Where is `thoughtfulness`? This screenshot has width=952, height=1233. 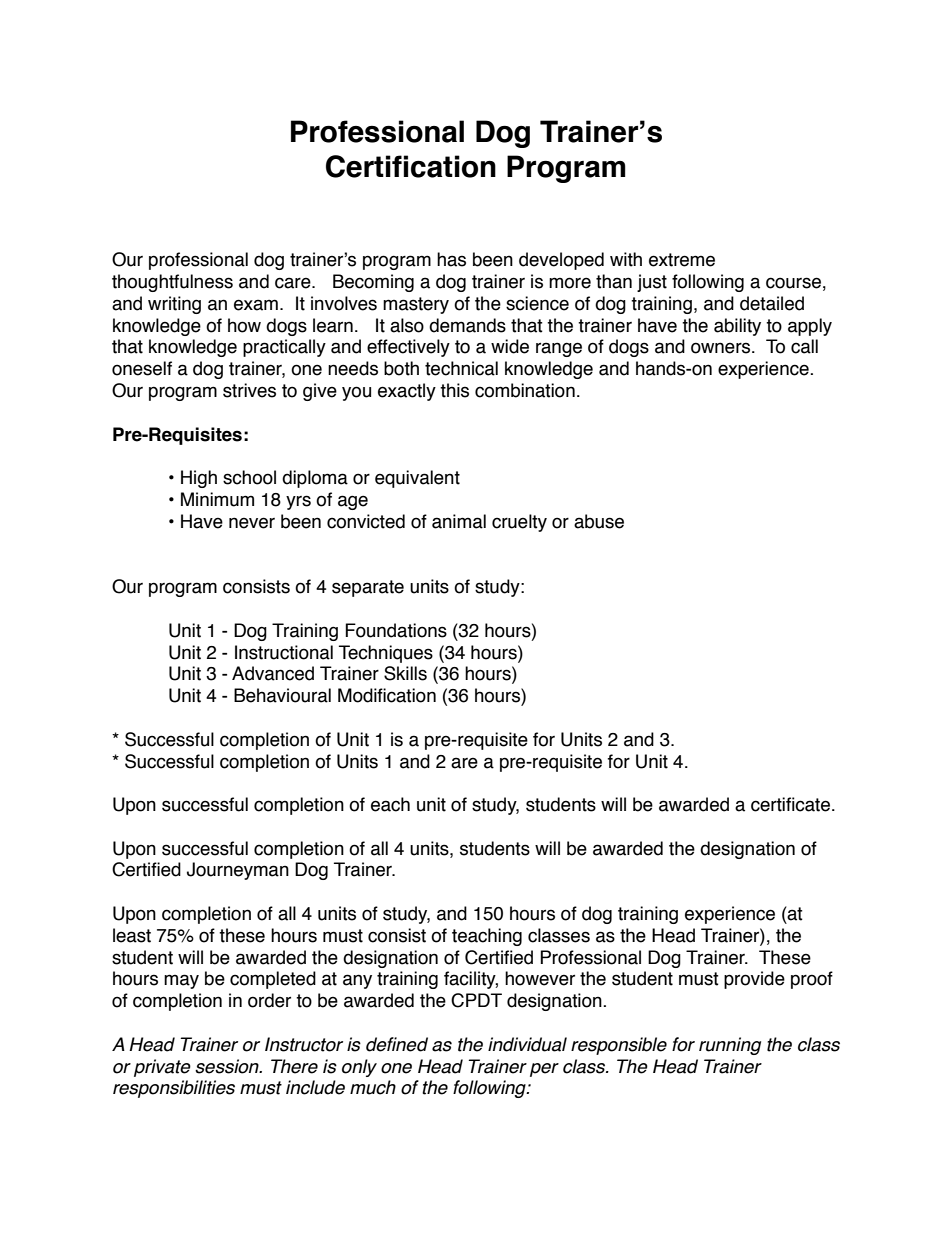
thoughtfulness is located at coordinates (172, 283).
